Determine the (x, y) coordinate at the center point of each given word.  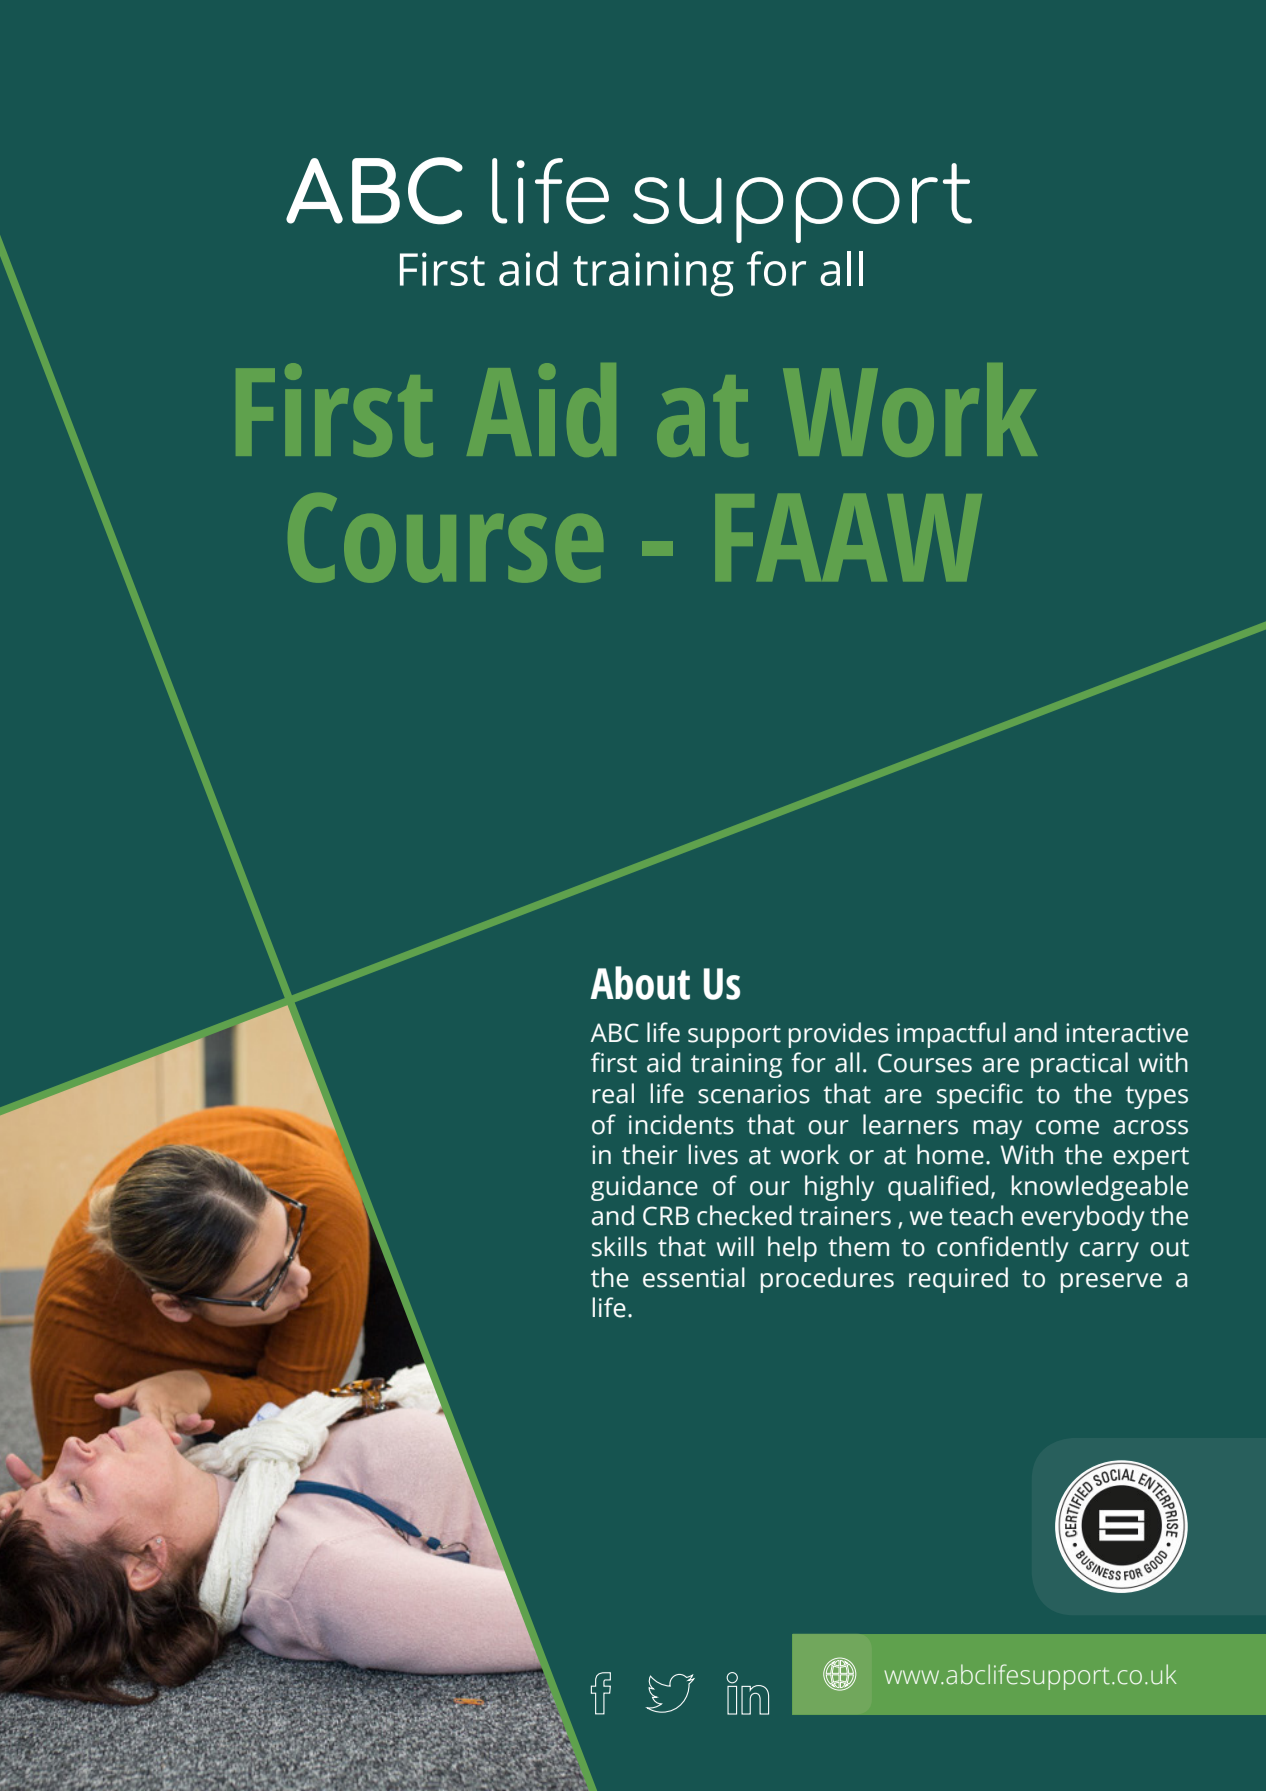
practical (1079, 1065)
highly (839, 1188)
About (640, 983)
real (613, 1093)
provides (839, 1035)
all (847, 1062)
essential (694, 1277)
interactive (1127, 1033)
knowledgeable (1100, 1188)
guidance (644, 1188)
